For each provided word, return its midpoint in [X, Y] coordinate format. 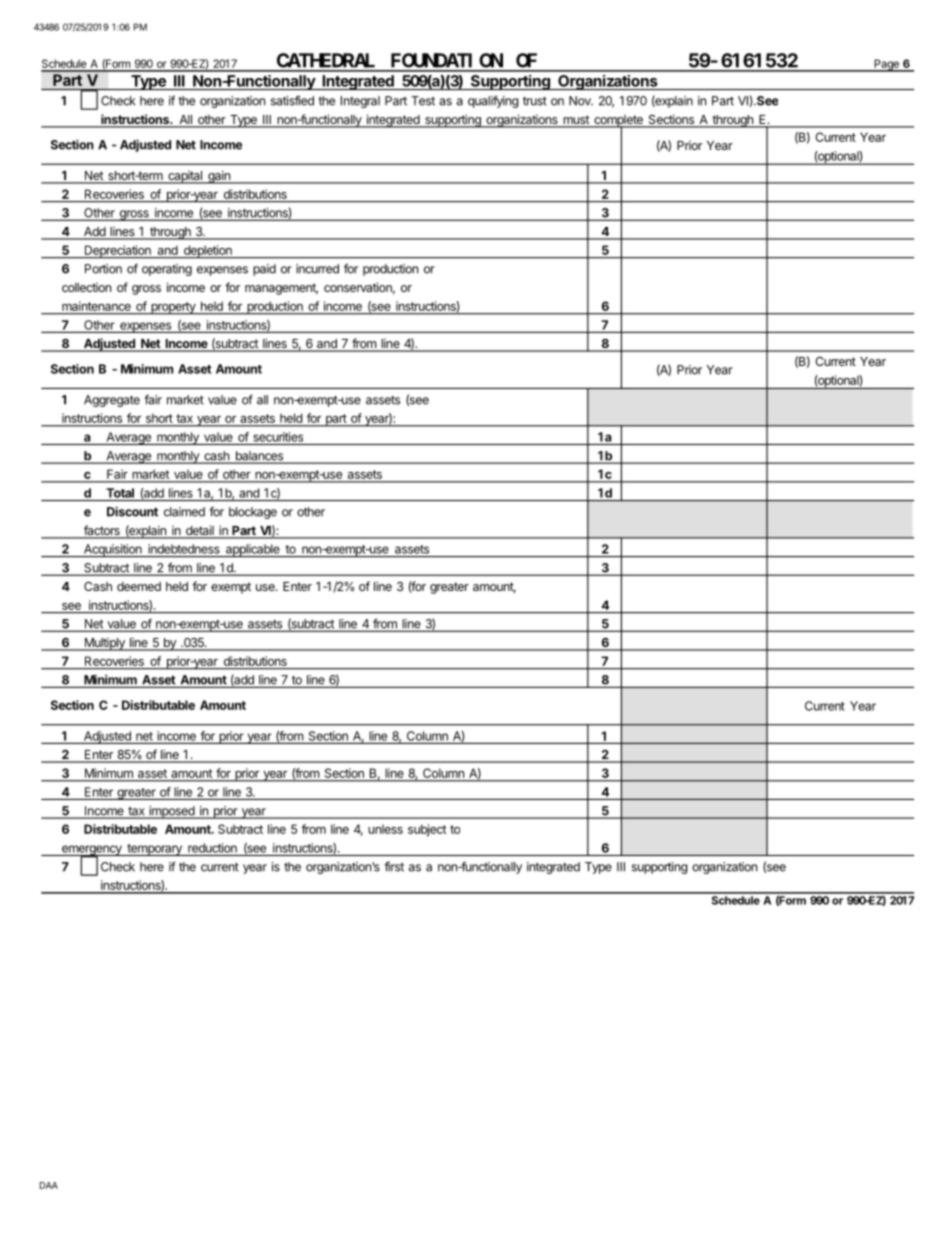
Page [886, 65]
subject [427, 830]
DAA [49, 1185]
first [394, 866]
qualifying [493, 101]
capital [185, 177]
